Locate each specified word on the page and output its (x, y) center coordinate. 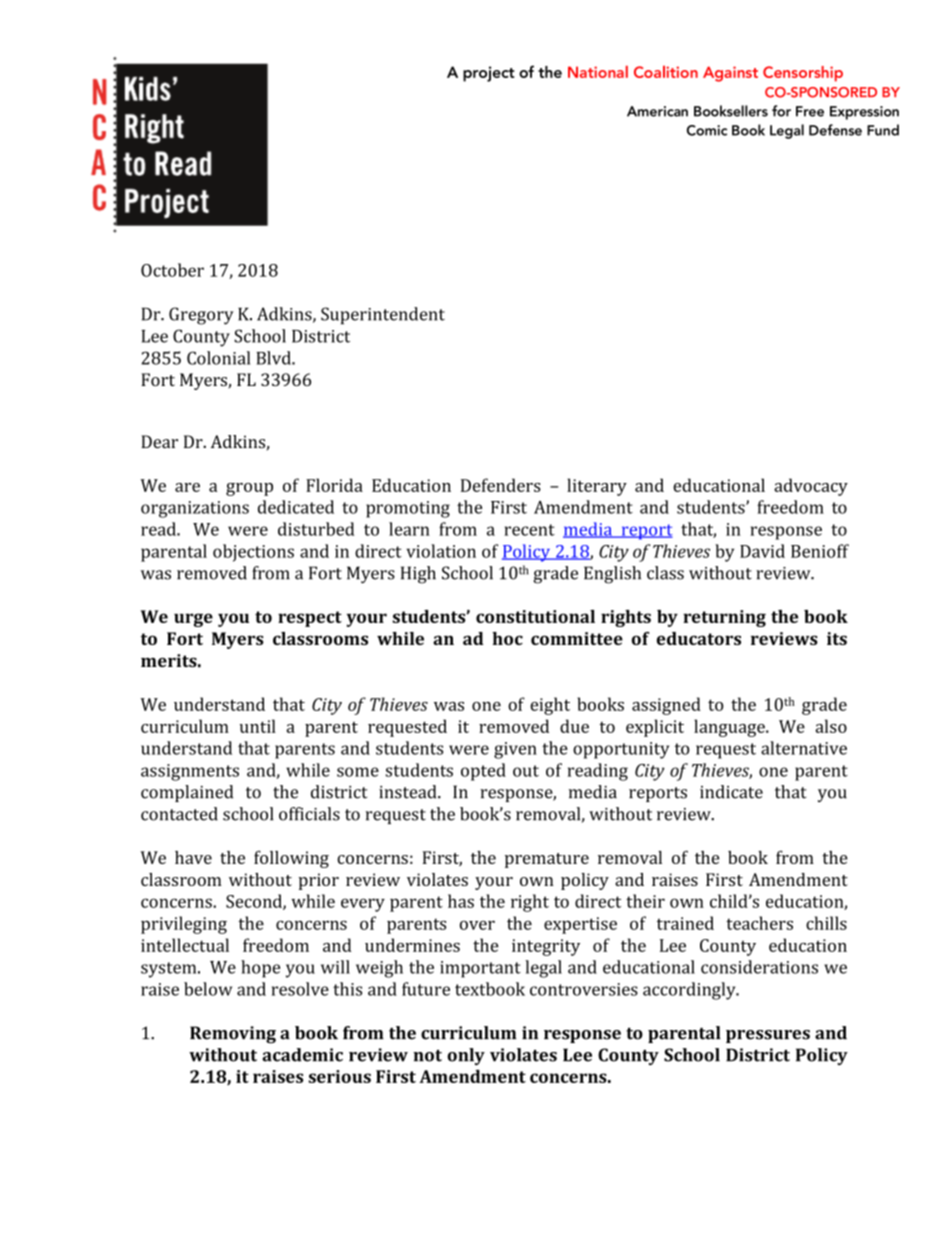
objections (253, 553)
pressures (768, 1036)
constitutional (535, 616)
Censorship (803, 74)
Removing (233, 1035)
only (466, 1056)
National (598, 72)
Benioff (820, 551)
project (489, 74)
